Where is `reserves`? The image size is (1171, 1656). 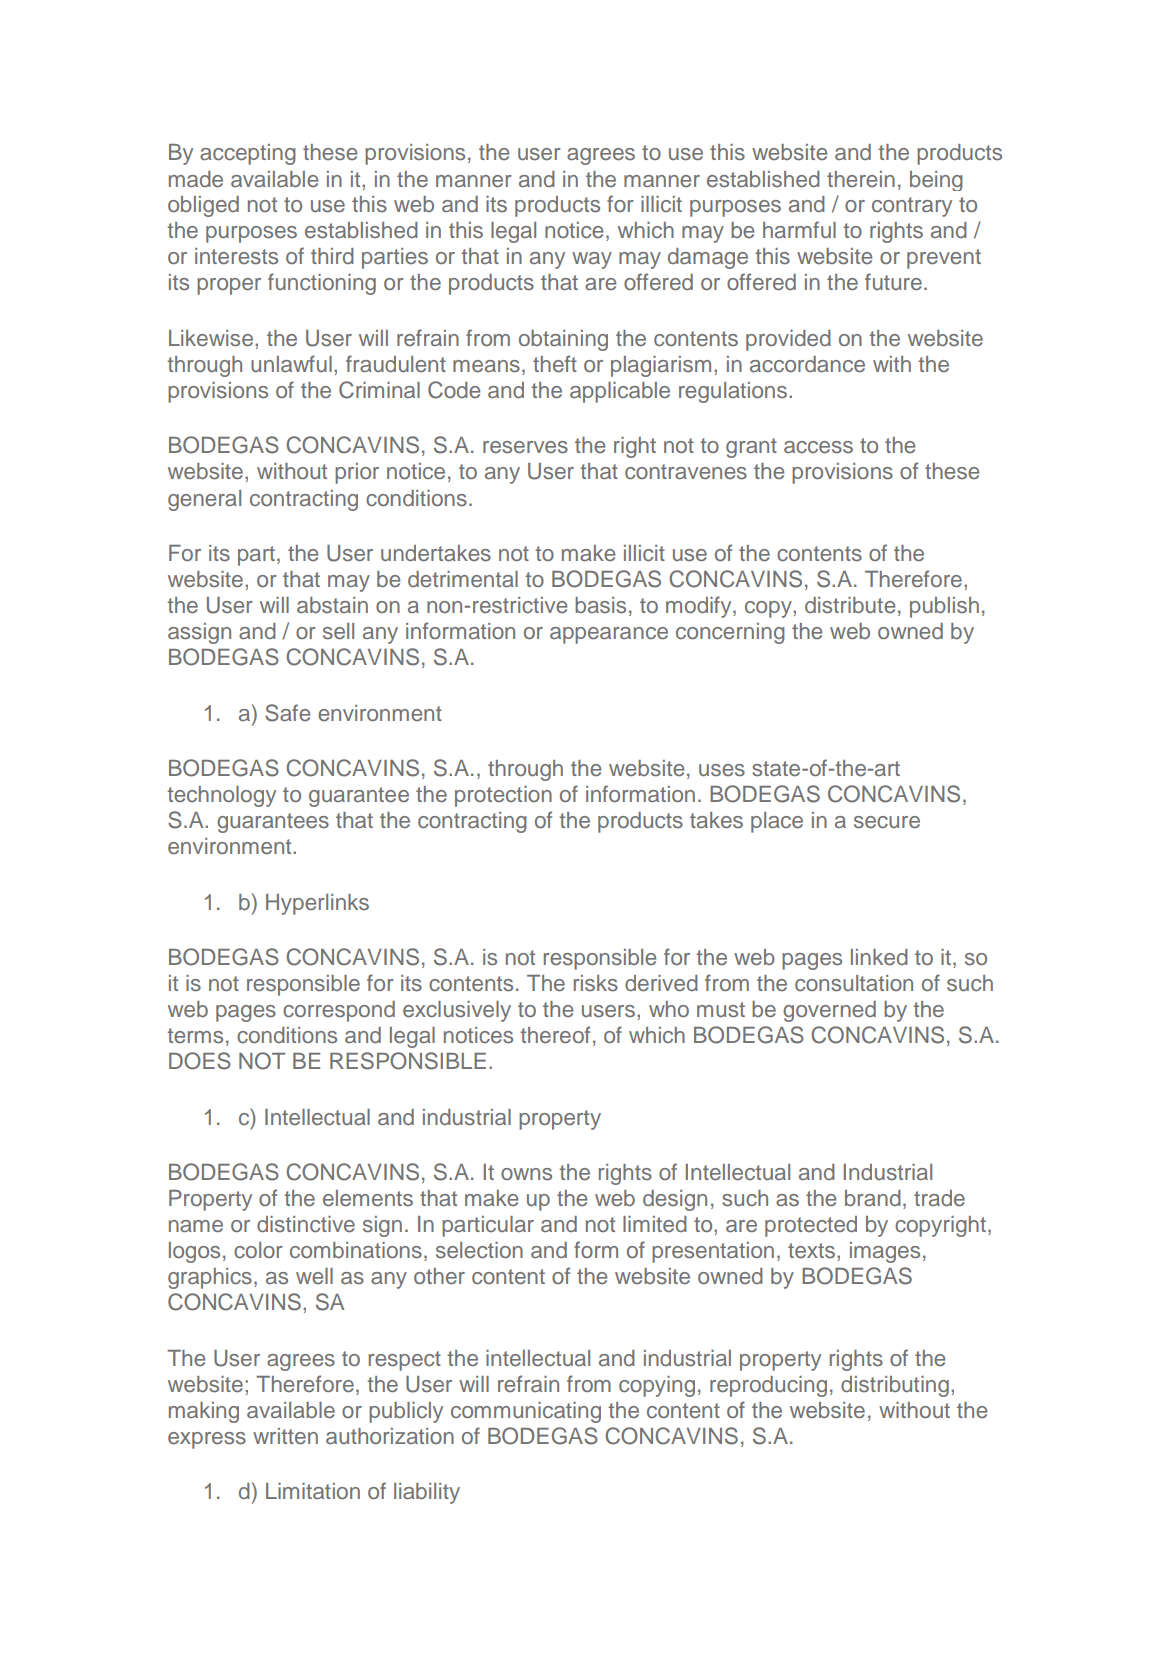
reserves is located at coordinates (525, 447).
